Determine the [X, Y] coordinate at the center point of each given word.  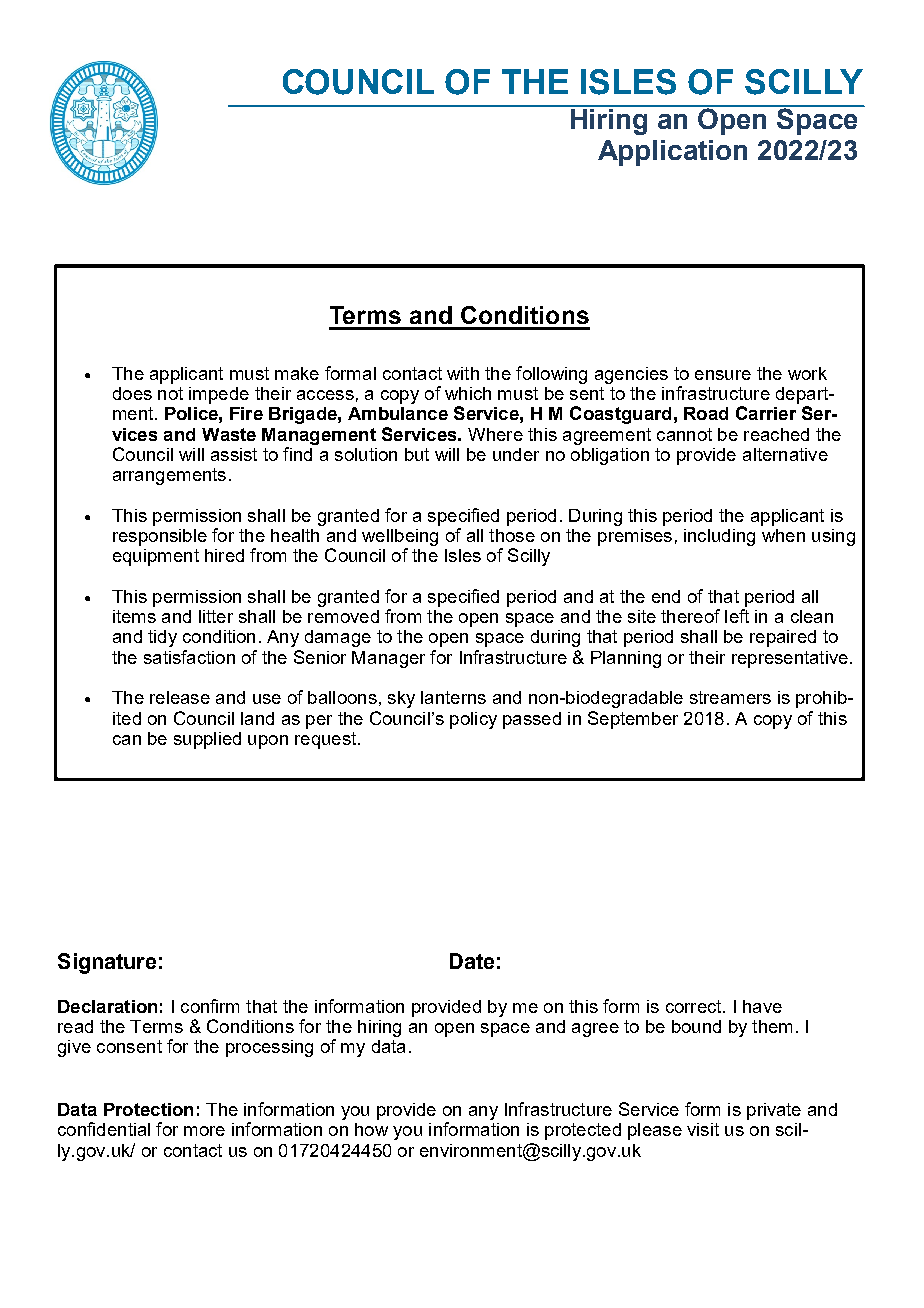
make [297, 373]
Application [672, 153]
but [417, 454]
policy [473, 720]
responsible [160, 537]
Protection [148, 1109]
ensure [723, 375]
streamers [730, 697]
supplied [207, 740]
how [371, 1129]
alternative [785, 454]
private [774, 1111]
